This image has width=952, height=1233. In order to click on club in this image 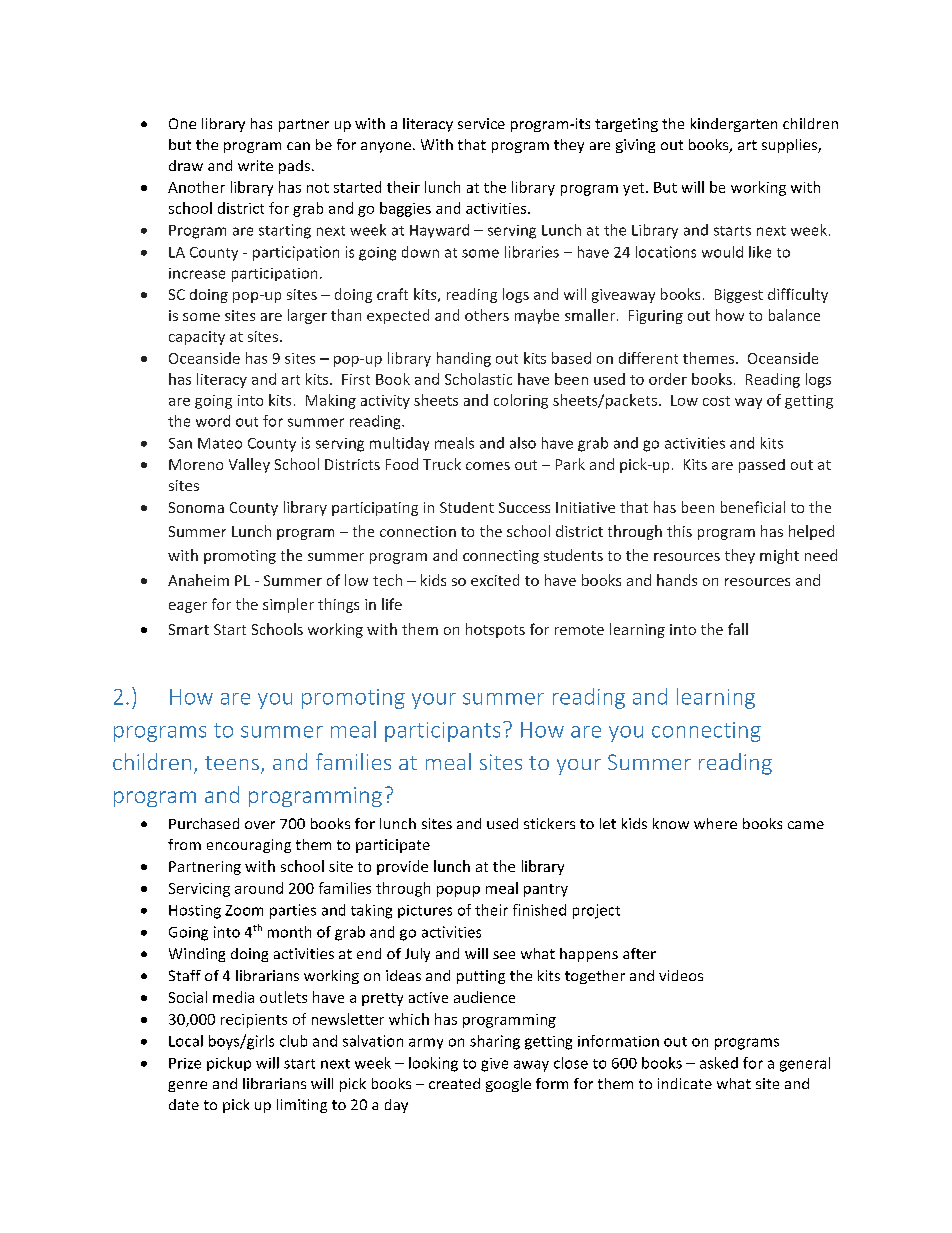, I will do `click(293, 1041)`.
